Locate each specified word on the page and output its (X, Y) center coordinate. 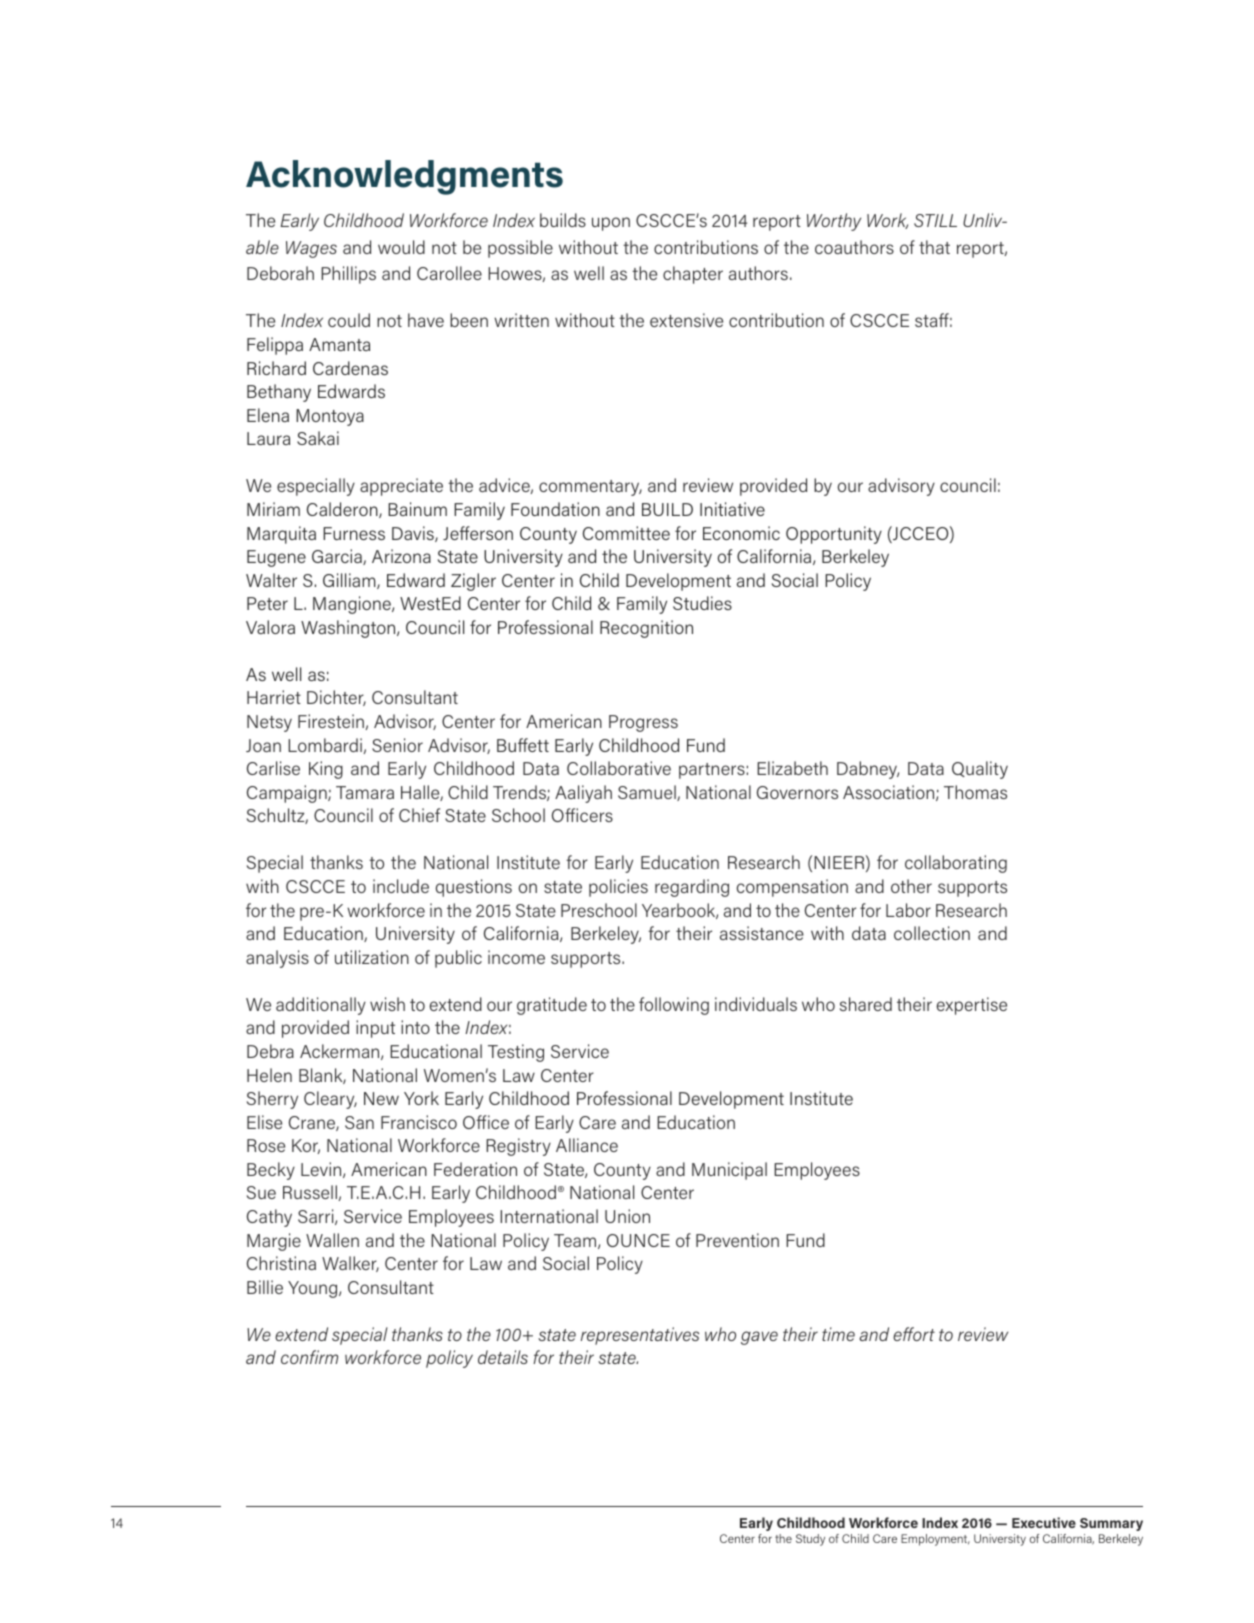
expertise (972, 1006)
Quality (980, 770)
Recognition (646, 629)
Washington (349, 629)
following (674, 1006)
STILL (935, 220)
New (381, 1098)
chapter (693, 275)
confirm (309, 1357)
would (401, 247)
